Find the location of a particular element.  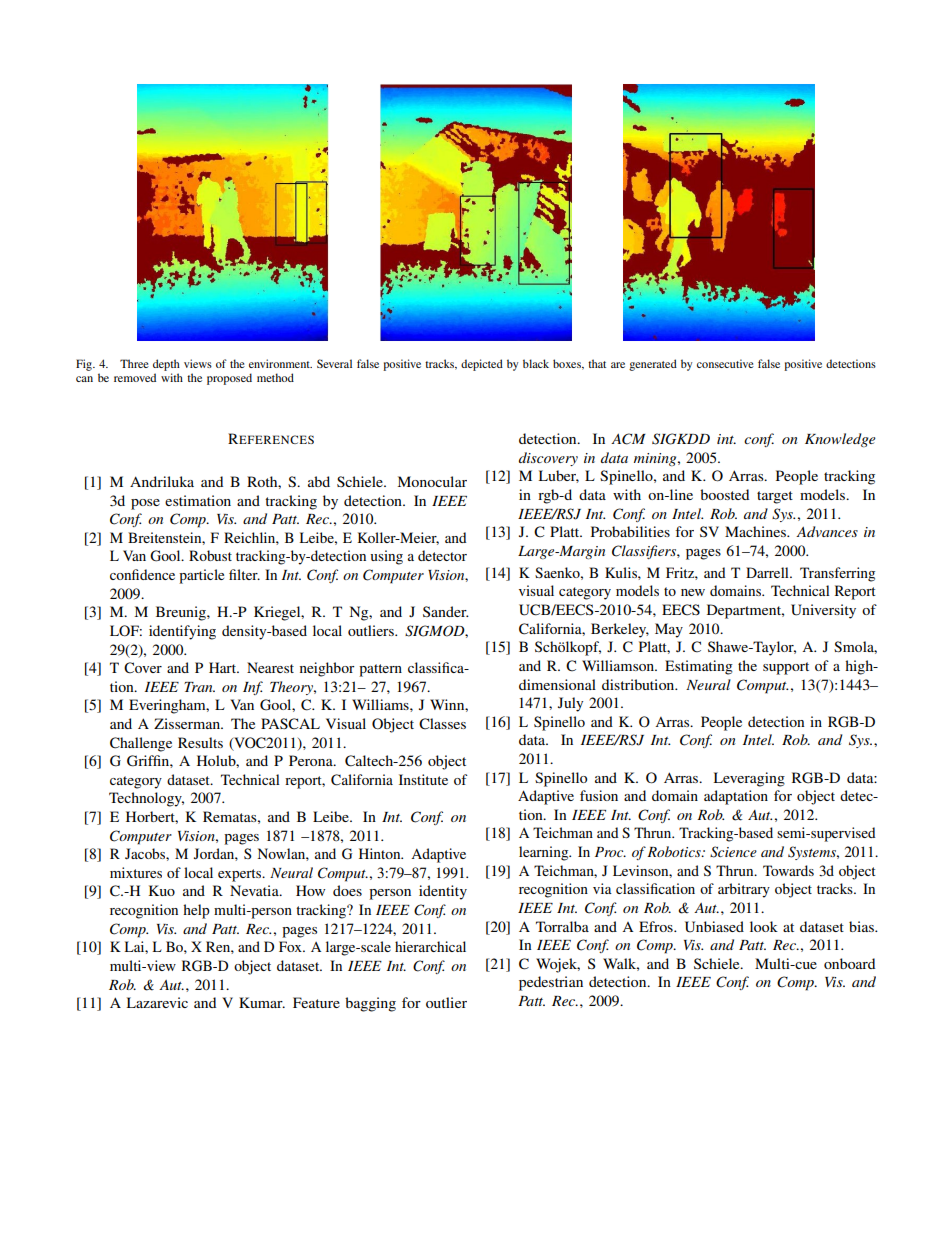

consecutive is located at coordinates (725, 363).
